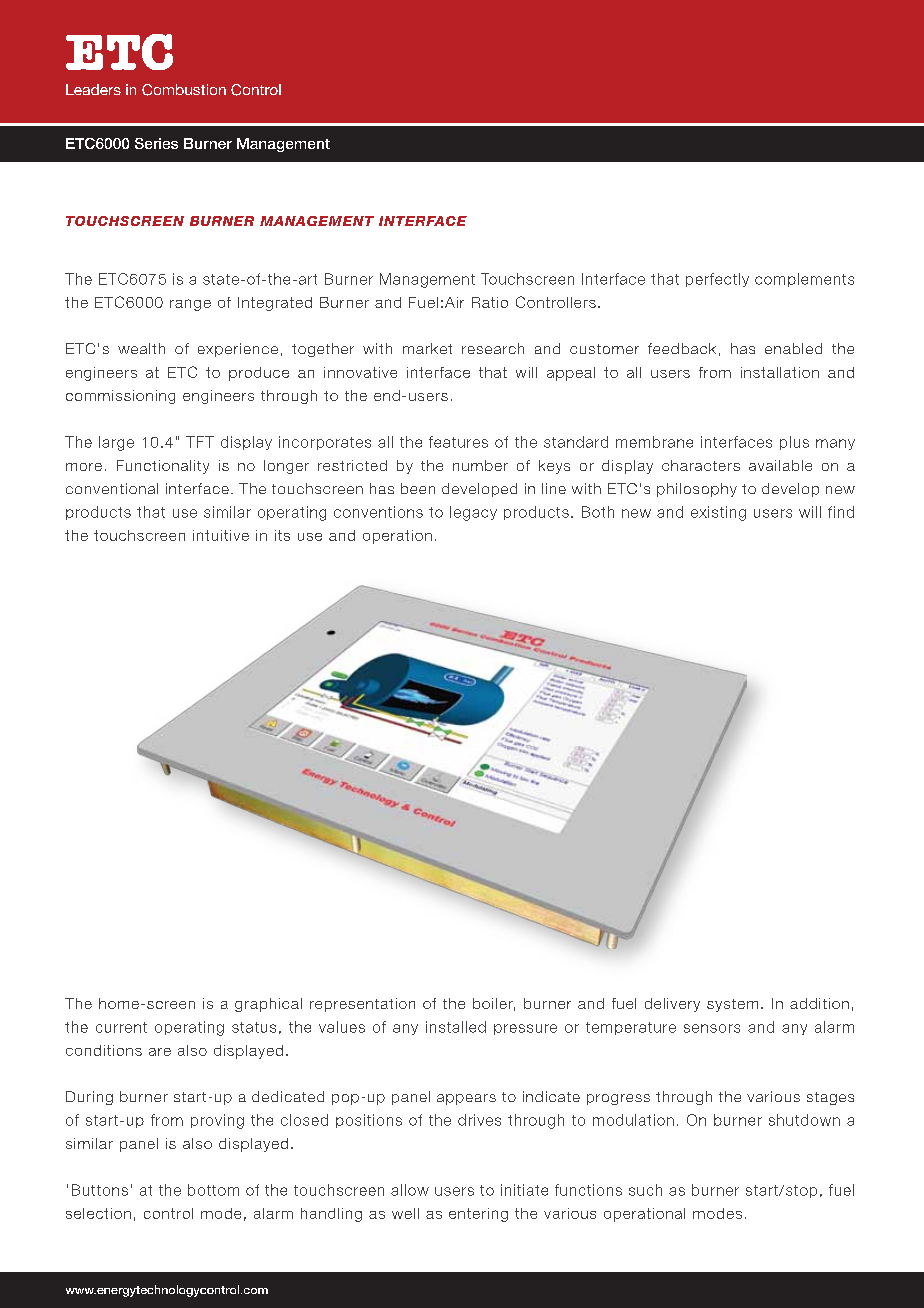 The height and width of the page is (1308, 924). Describe the element at coordinates (473, 513) in the page. I see `legacy` at that location.
